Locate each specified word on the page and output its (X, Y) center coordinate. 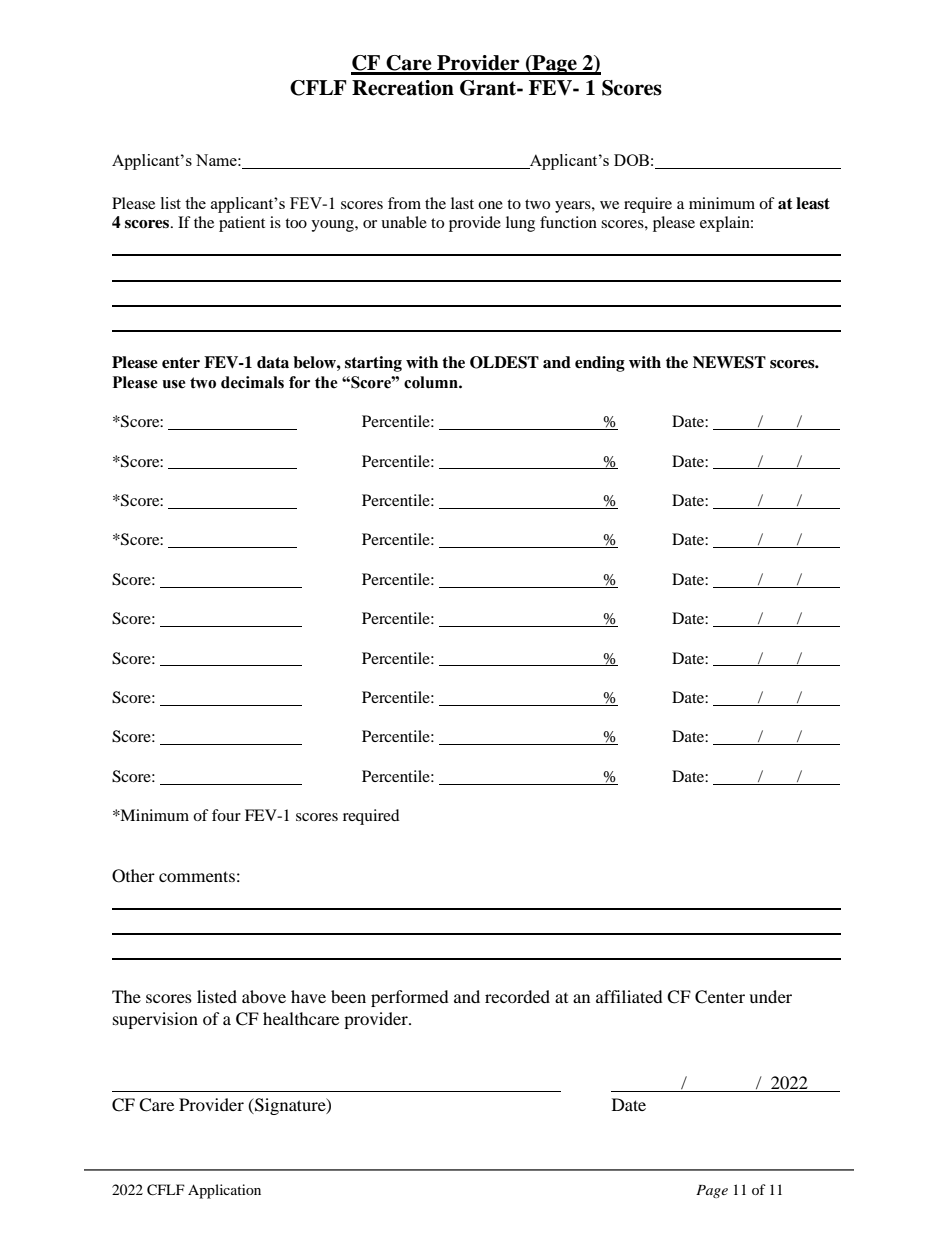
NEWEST (729, 362)
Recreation (403, 88)
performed (410, 998)
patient (242, 224)
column (432, 382)
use (174, 384)
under (770, 996)
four (226, 815)
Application (224, 1191)
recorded (517, 996)
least (813, 203)
